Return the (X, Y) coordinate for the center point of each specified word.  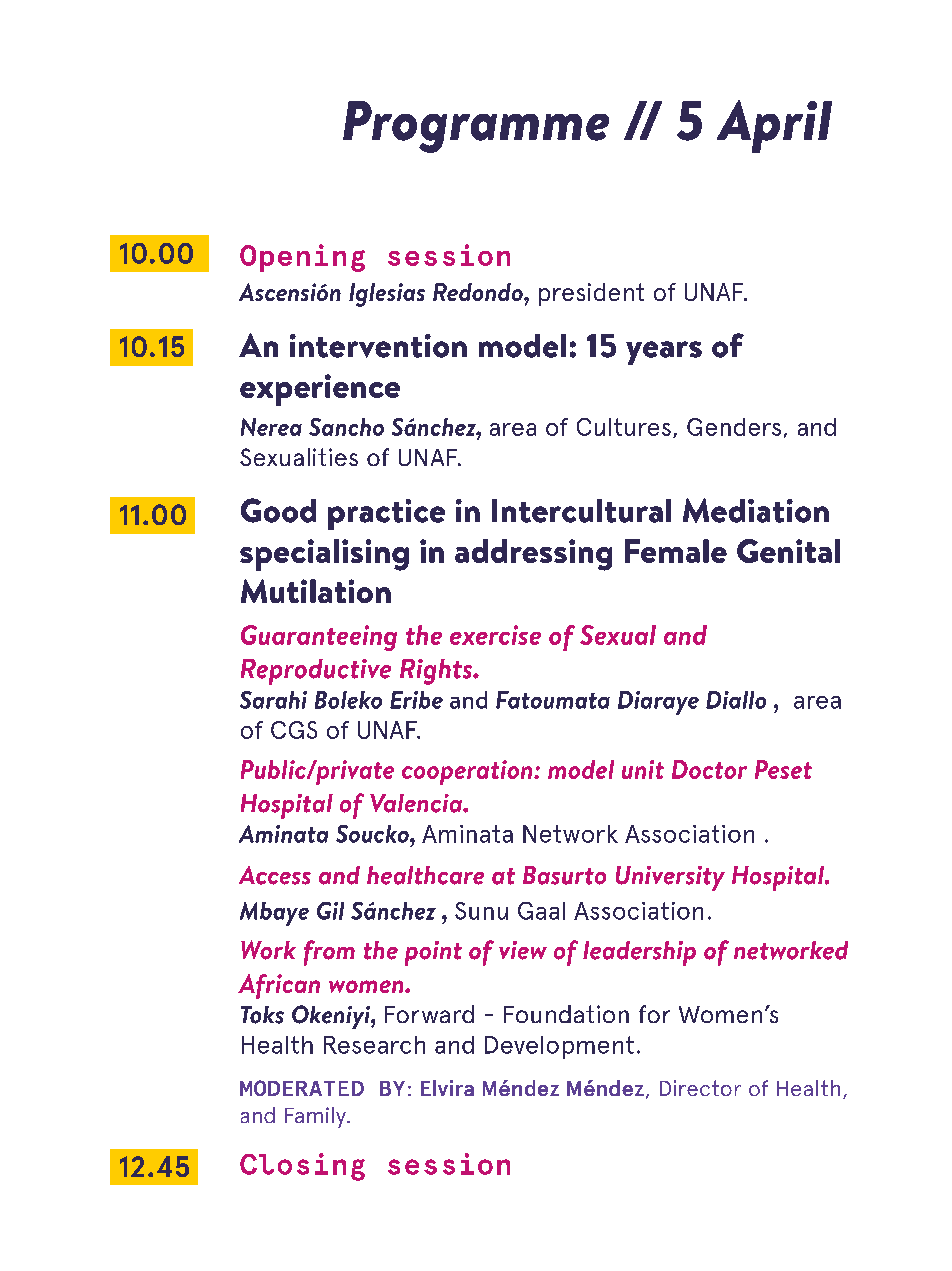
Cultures (624, 427)
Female (676, 551)
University (670, 878)
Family (316, 1117)
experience (320, 390)
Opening (302, 258)
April (774, 126)
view (523, 950)
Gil (330, 911)
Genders (734, 427)
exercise (495, 635)
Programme (476, 127)
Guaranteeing (319, 638)
